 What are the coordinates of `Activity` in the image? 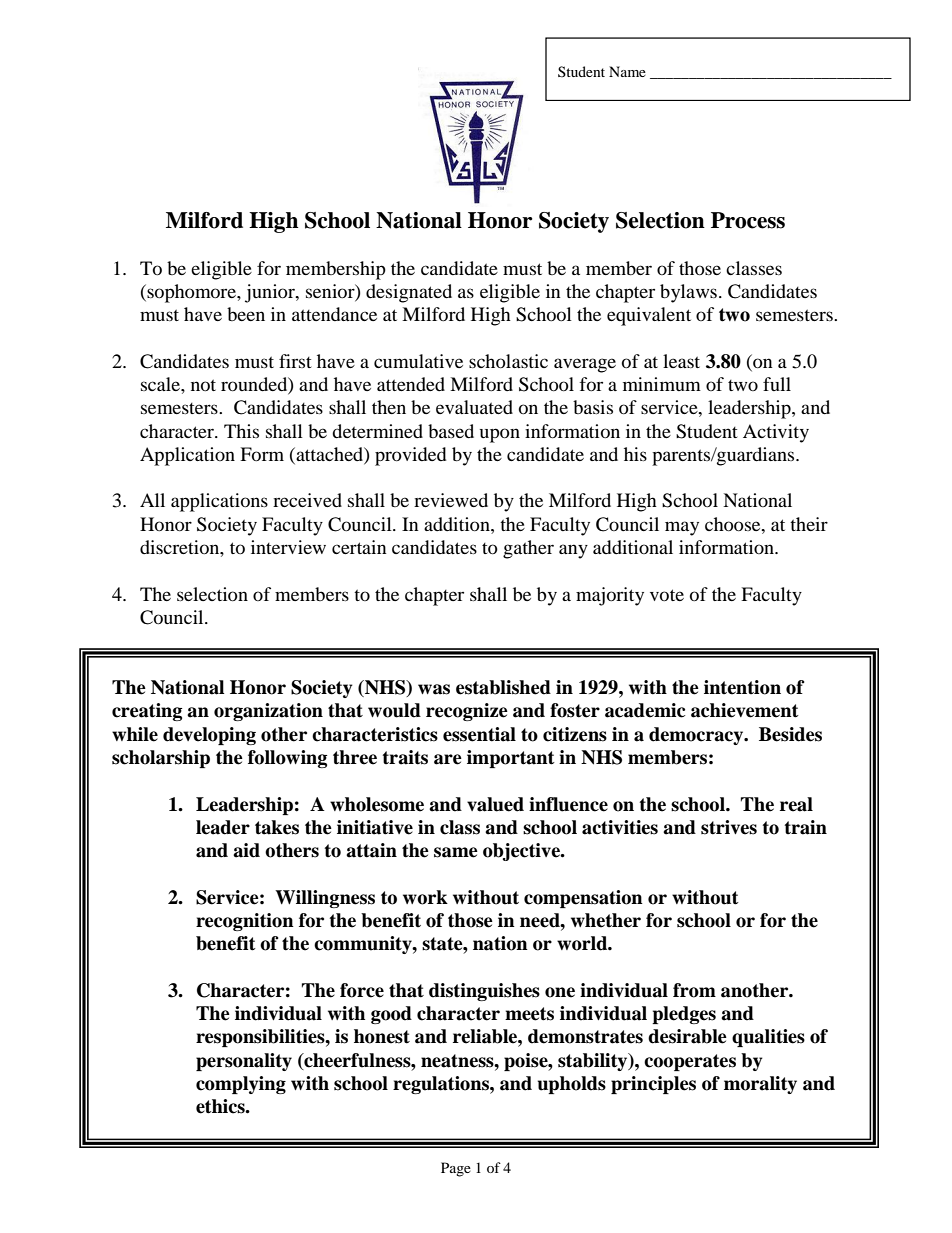 It's located at (776, 433).
